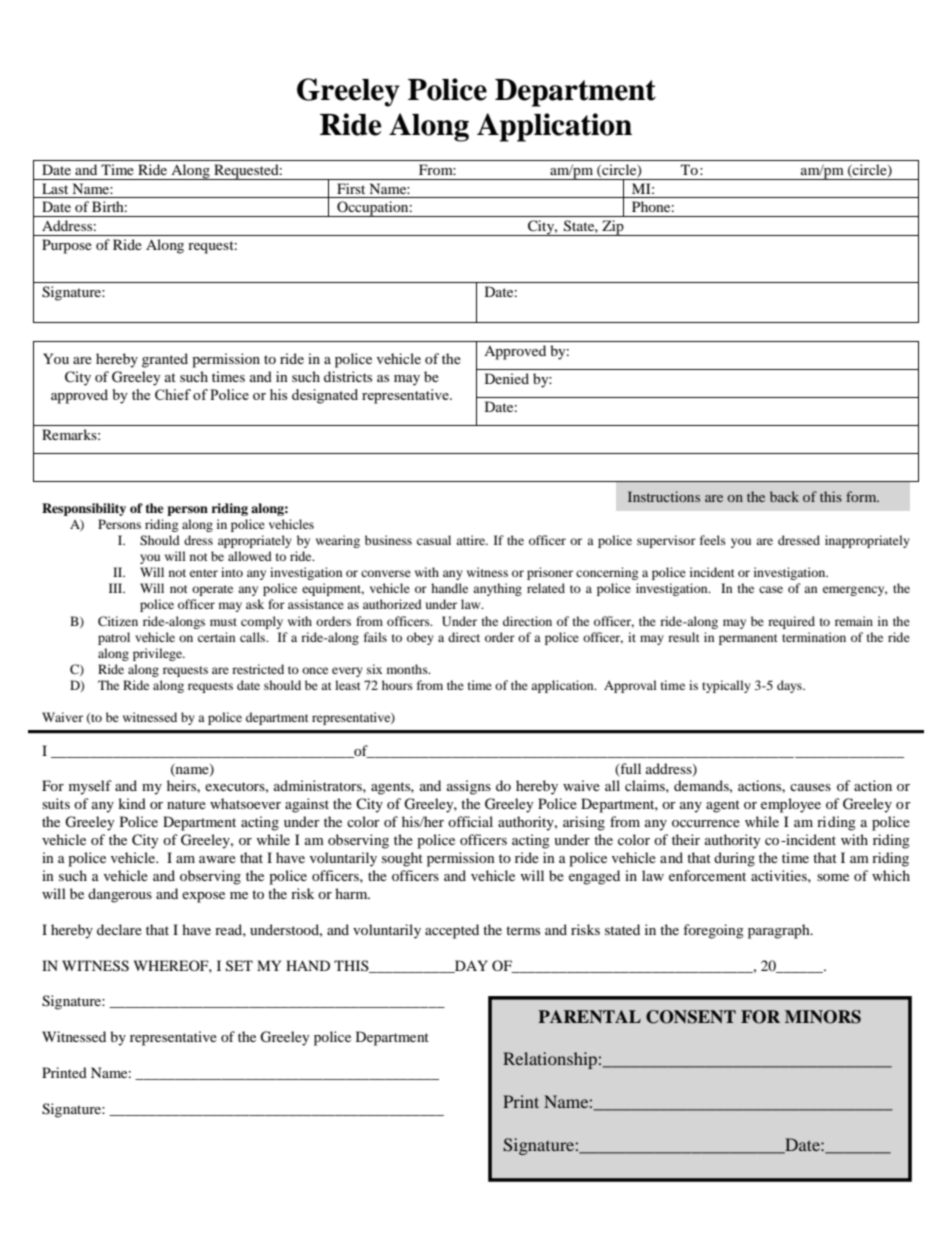  What do you see at coordinates (810, 787) in the screenshot?
I see `causes` at bounding box center [810, 787].
